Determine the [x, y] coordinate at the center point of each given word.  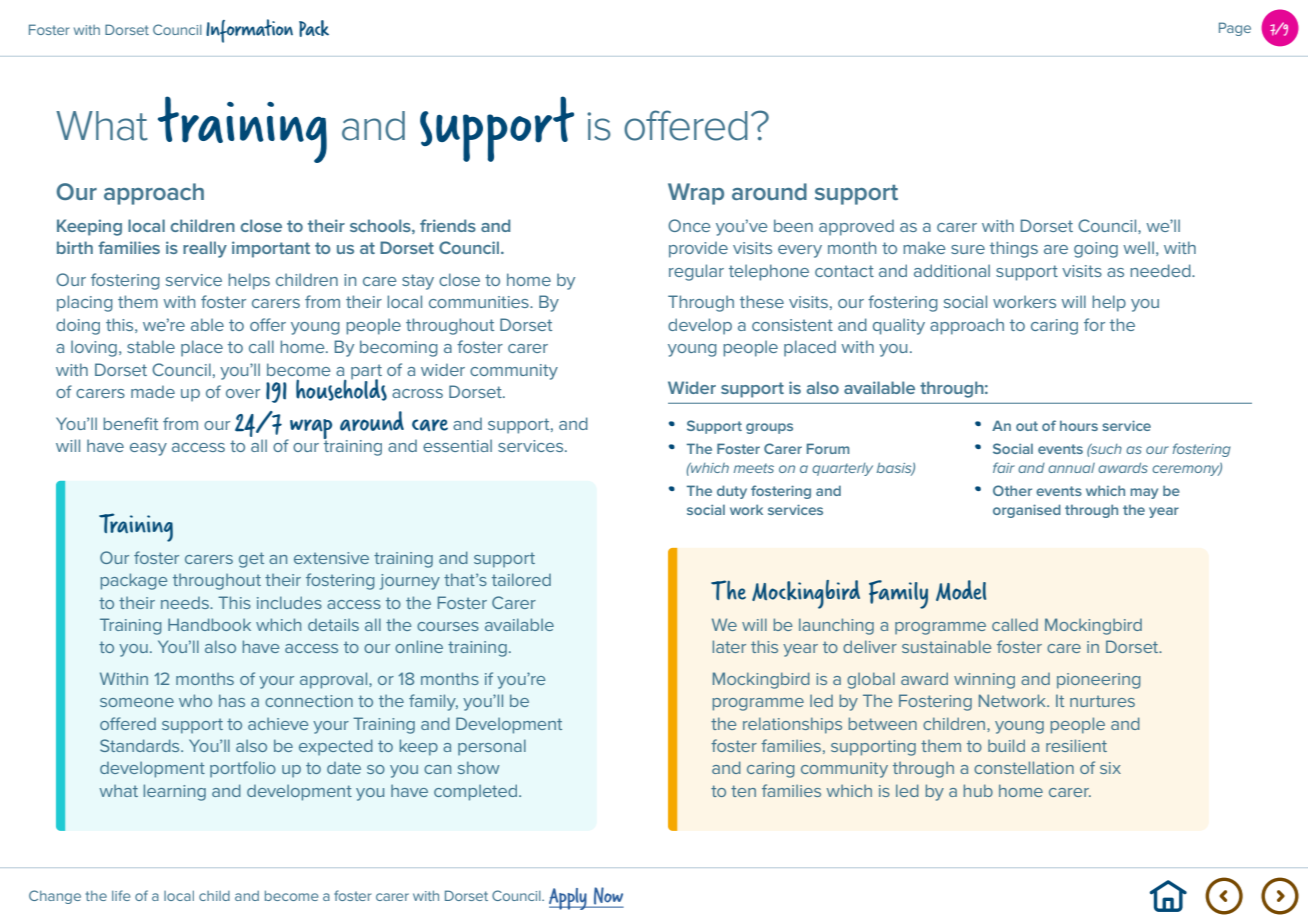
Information [249, 31]
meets [754, 468]
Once [689, 225]
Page [1235, 29]
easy [148, 449]
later [729, 646]
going [1096, 250]
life [121, 895]
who [195, 700]
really [205, 249]
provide [698, 249]
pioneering [1099, 681]
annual [1071, 468]
